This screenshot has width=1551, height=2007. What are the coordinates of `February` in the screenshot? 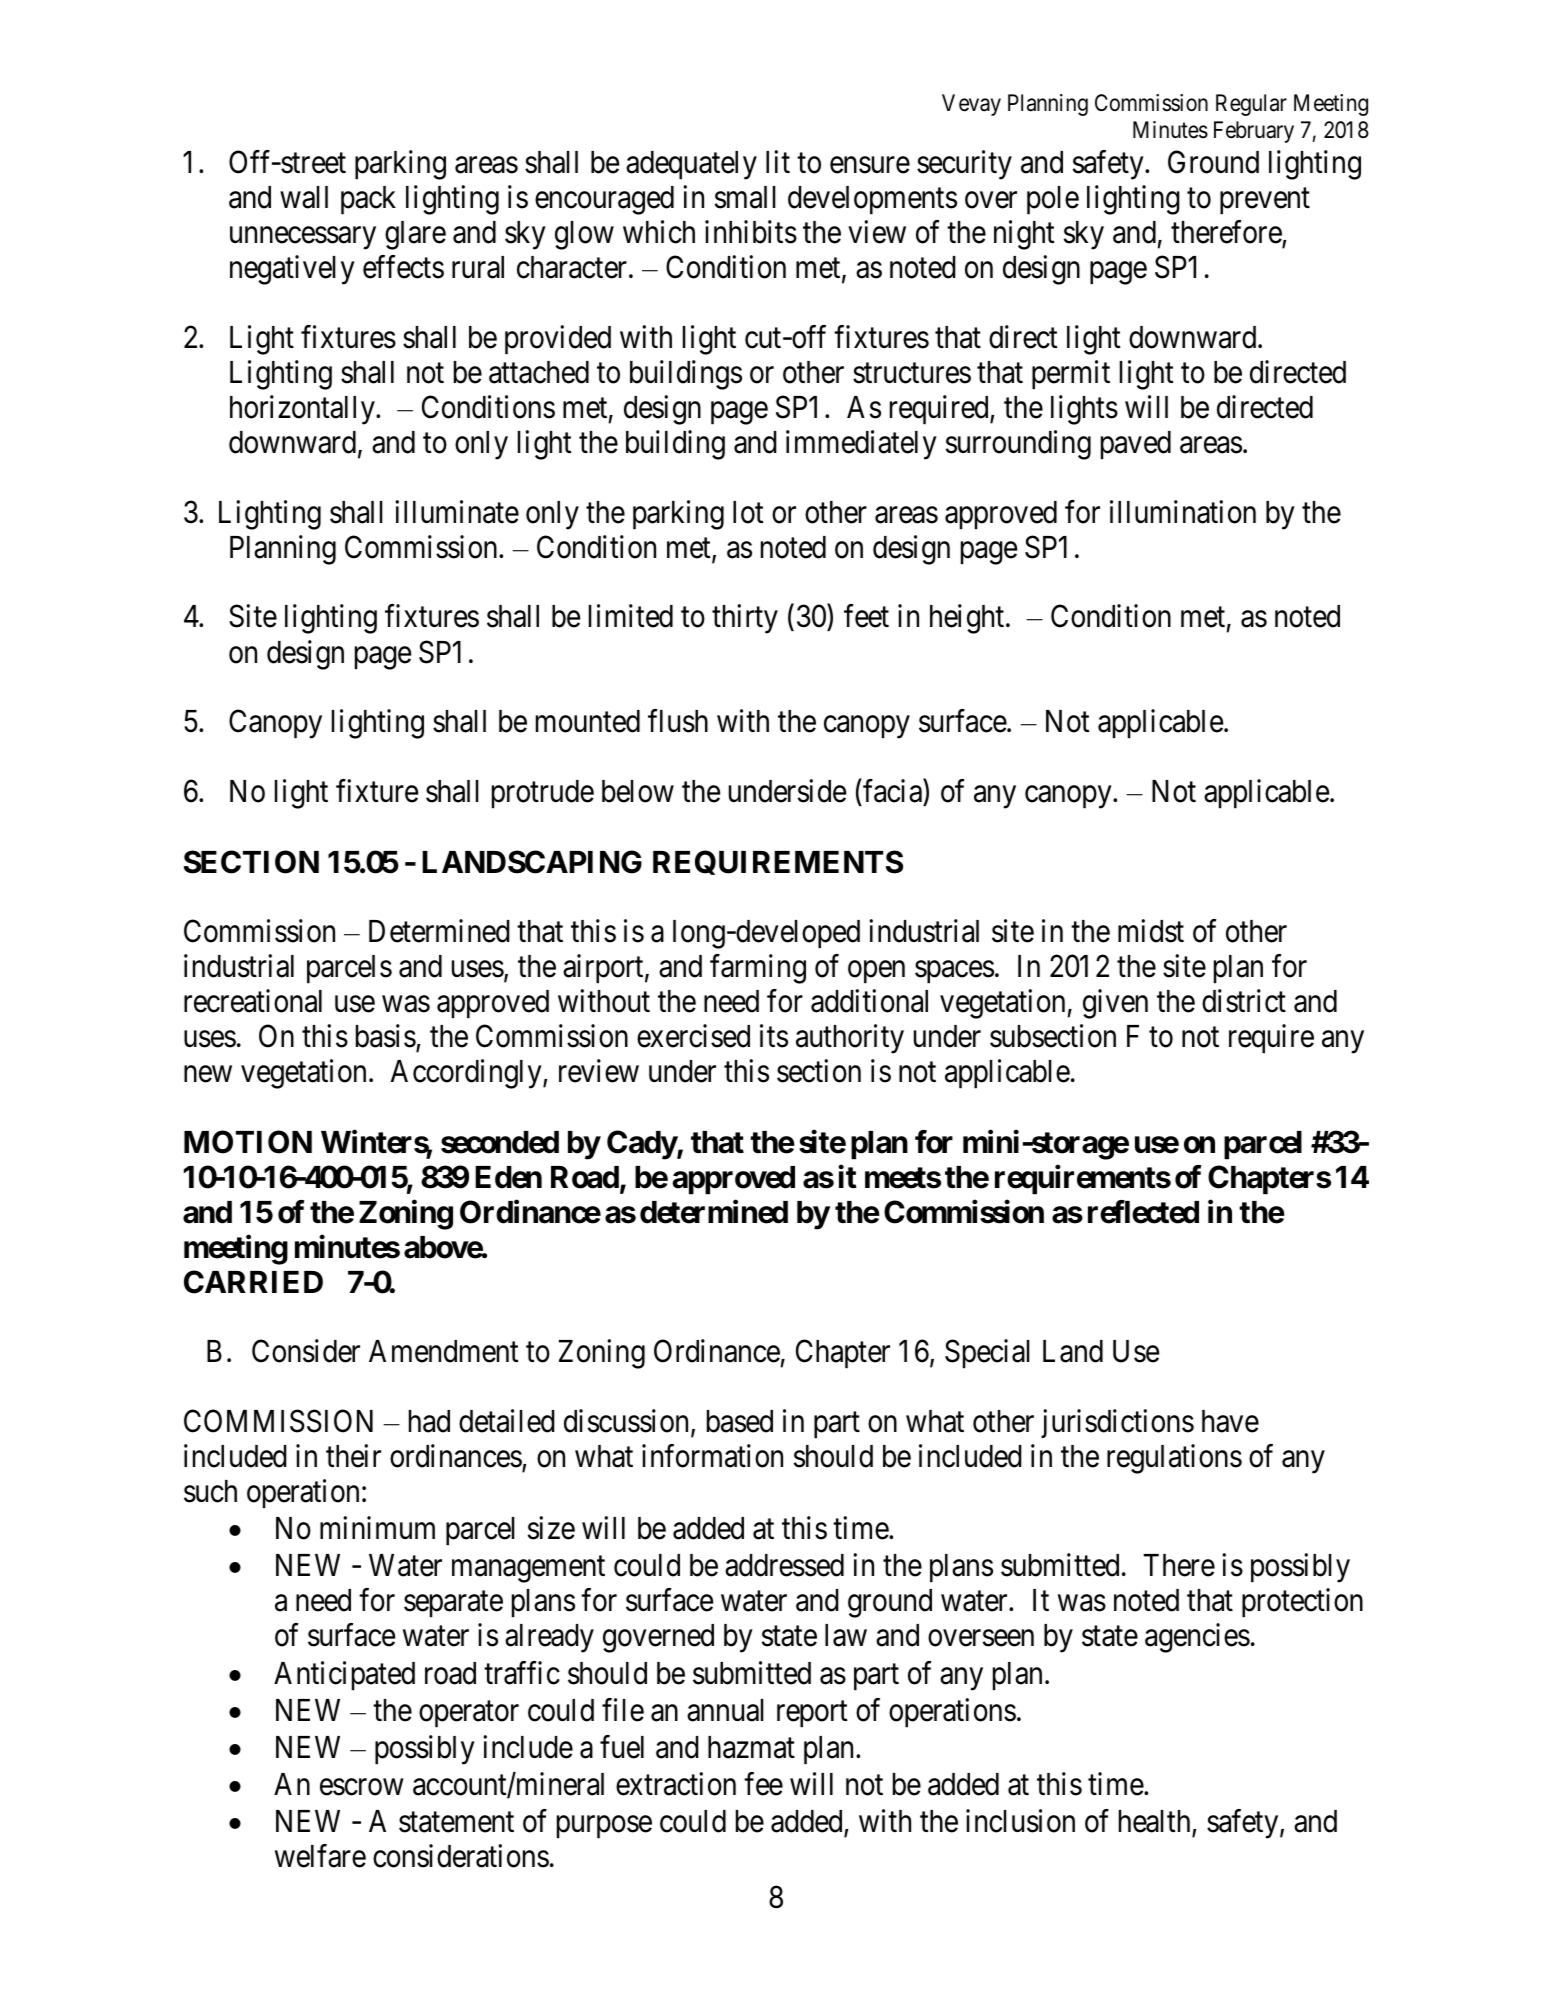 It's located at (1254, 132).
